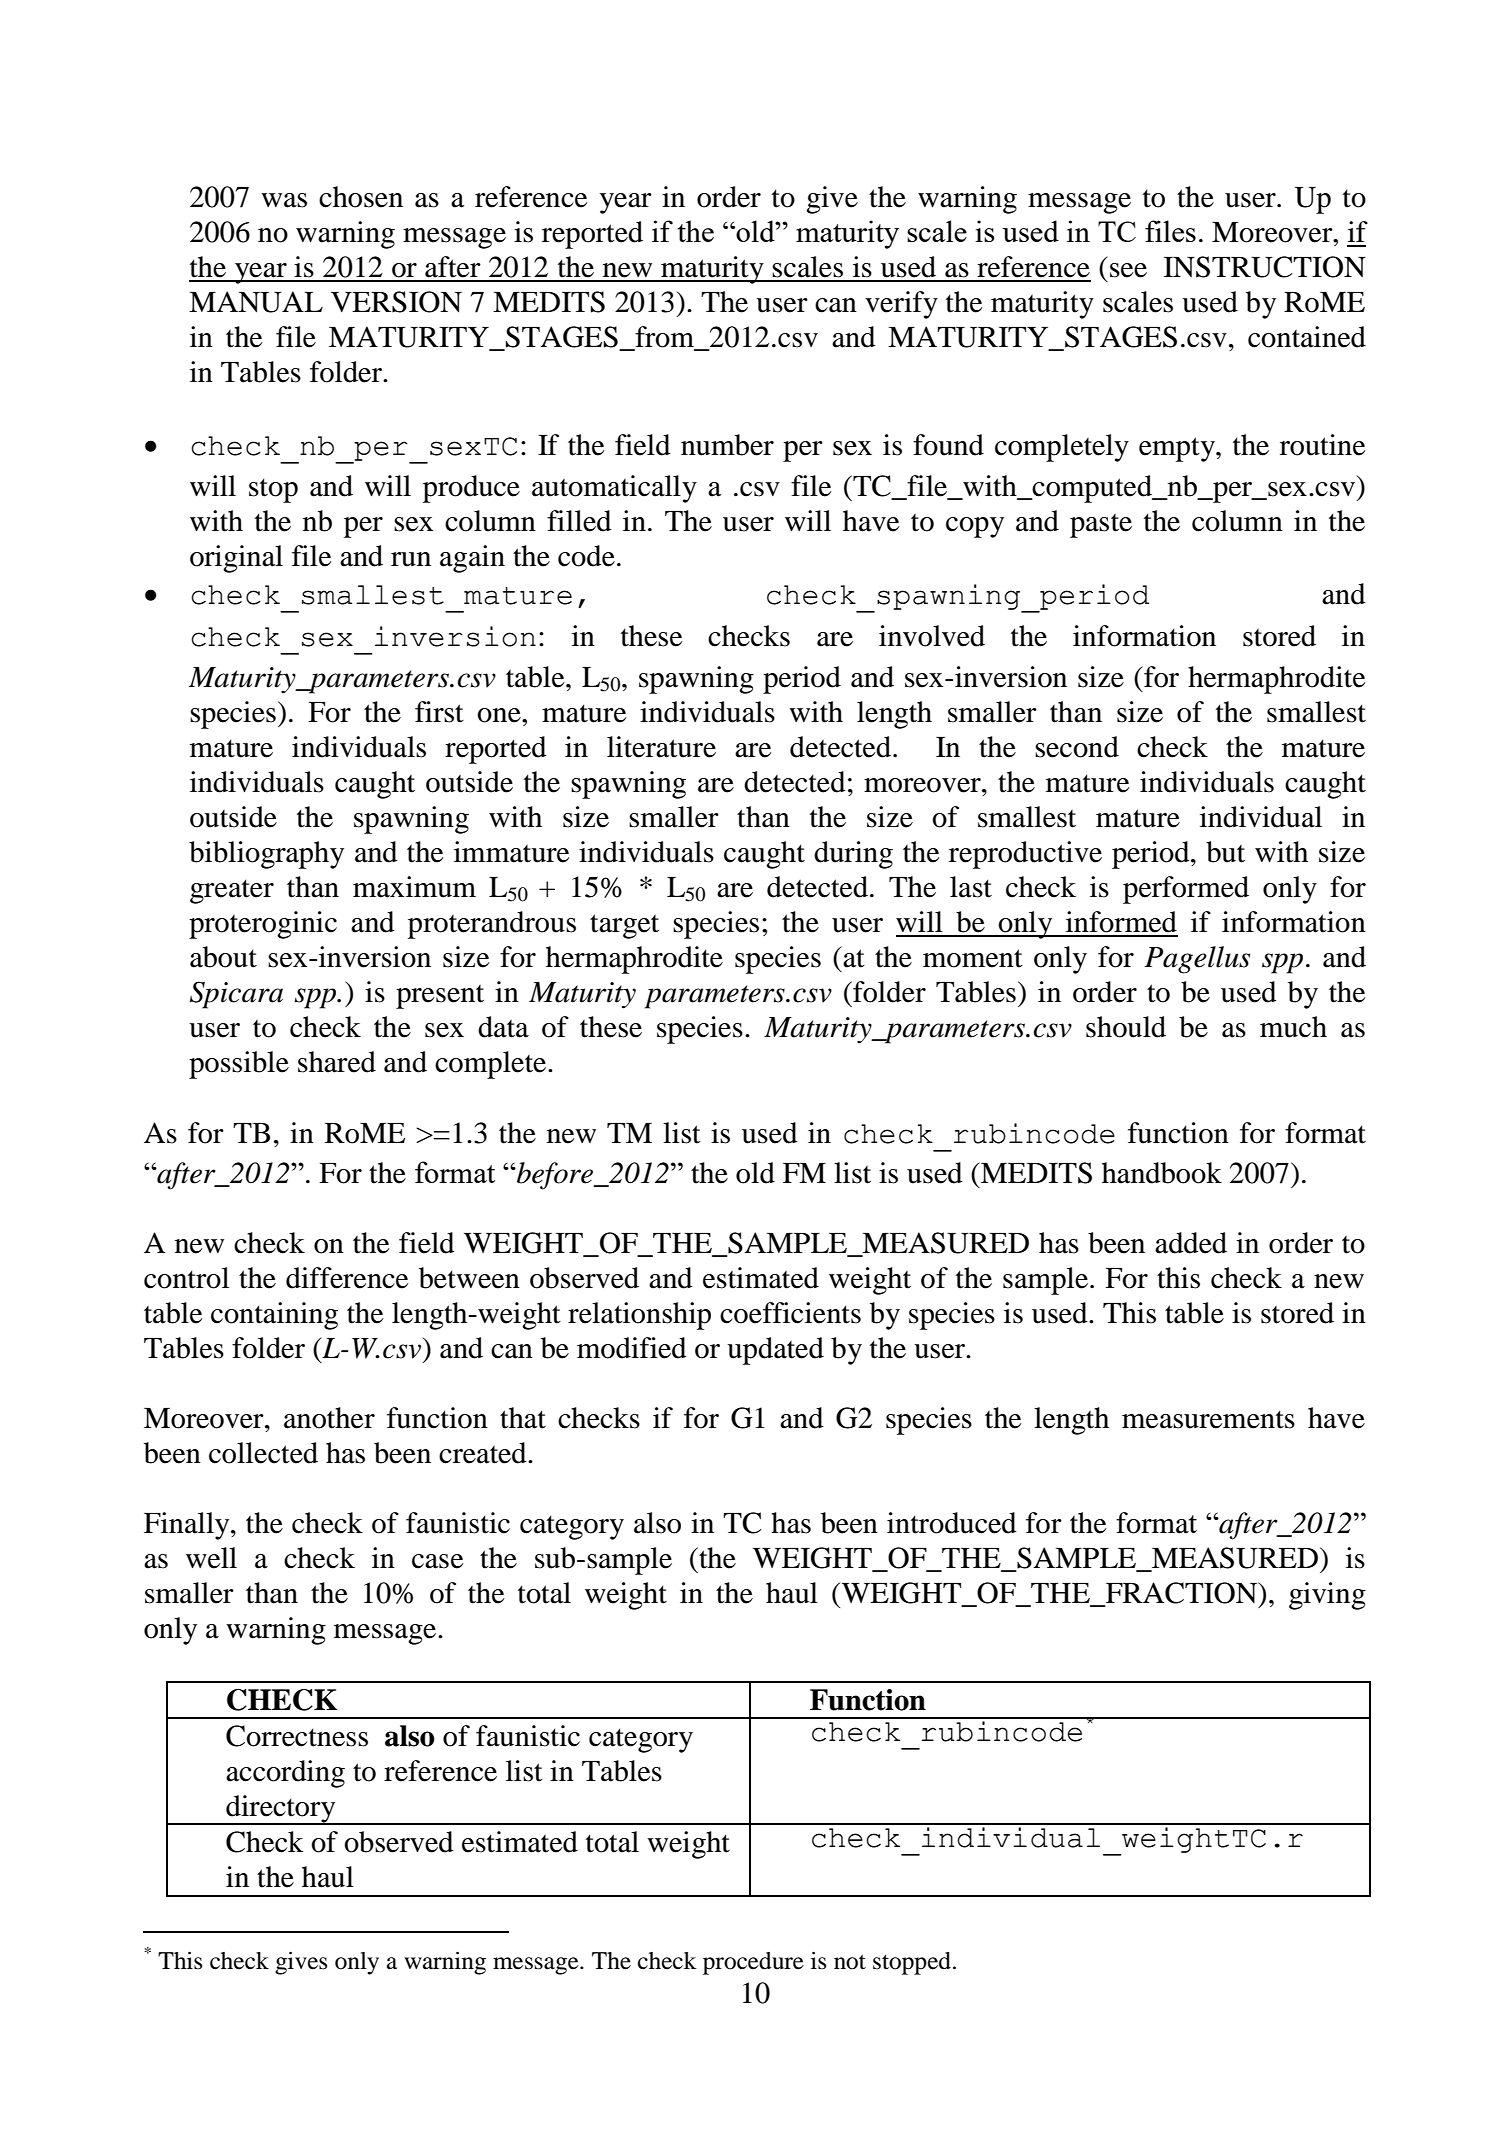  I want to click on should, so click(1126, 1027).
